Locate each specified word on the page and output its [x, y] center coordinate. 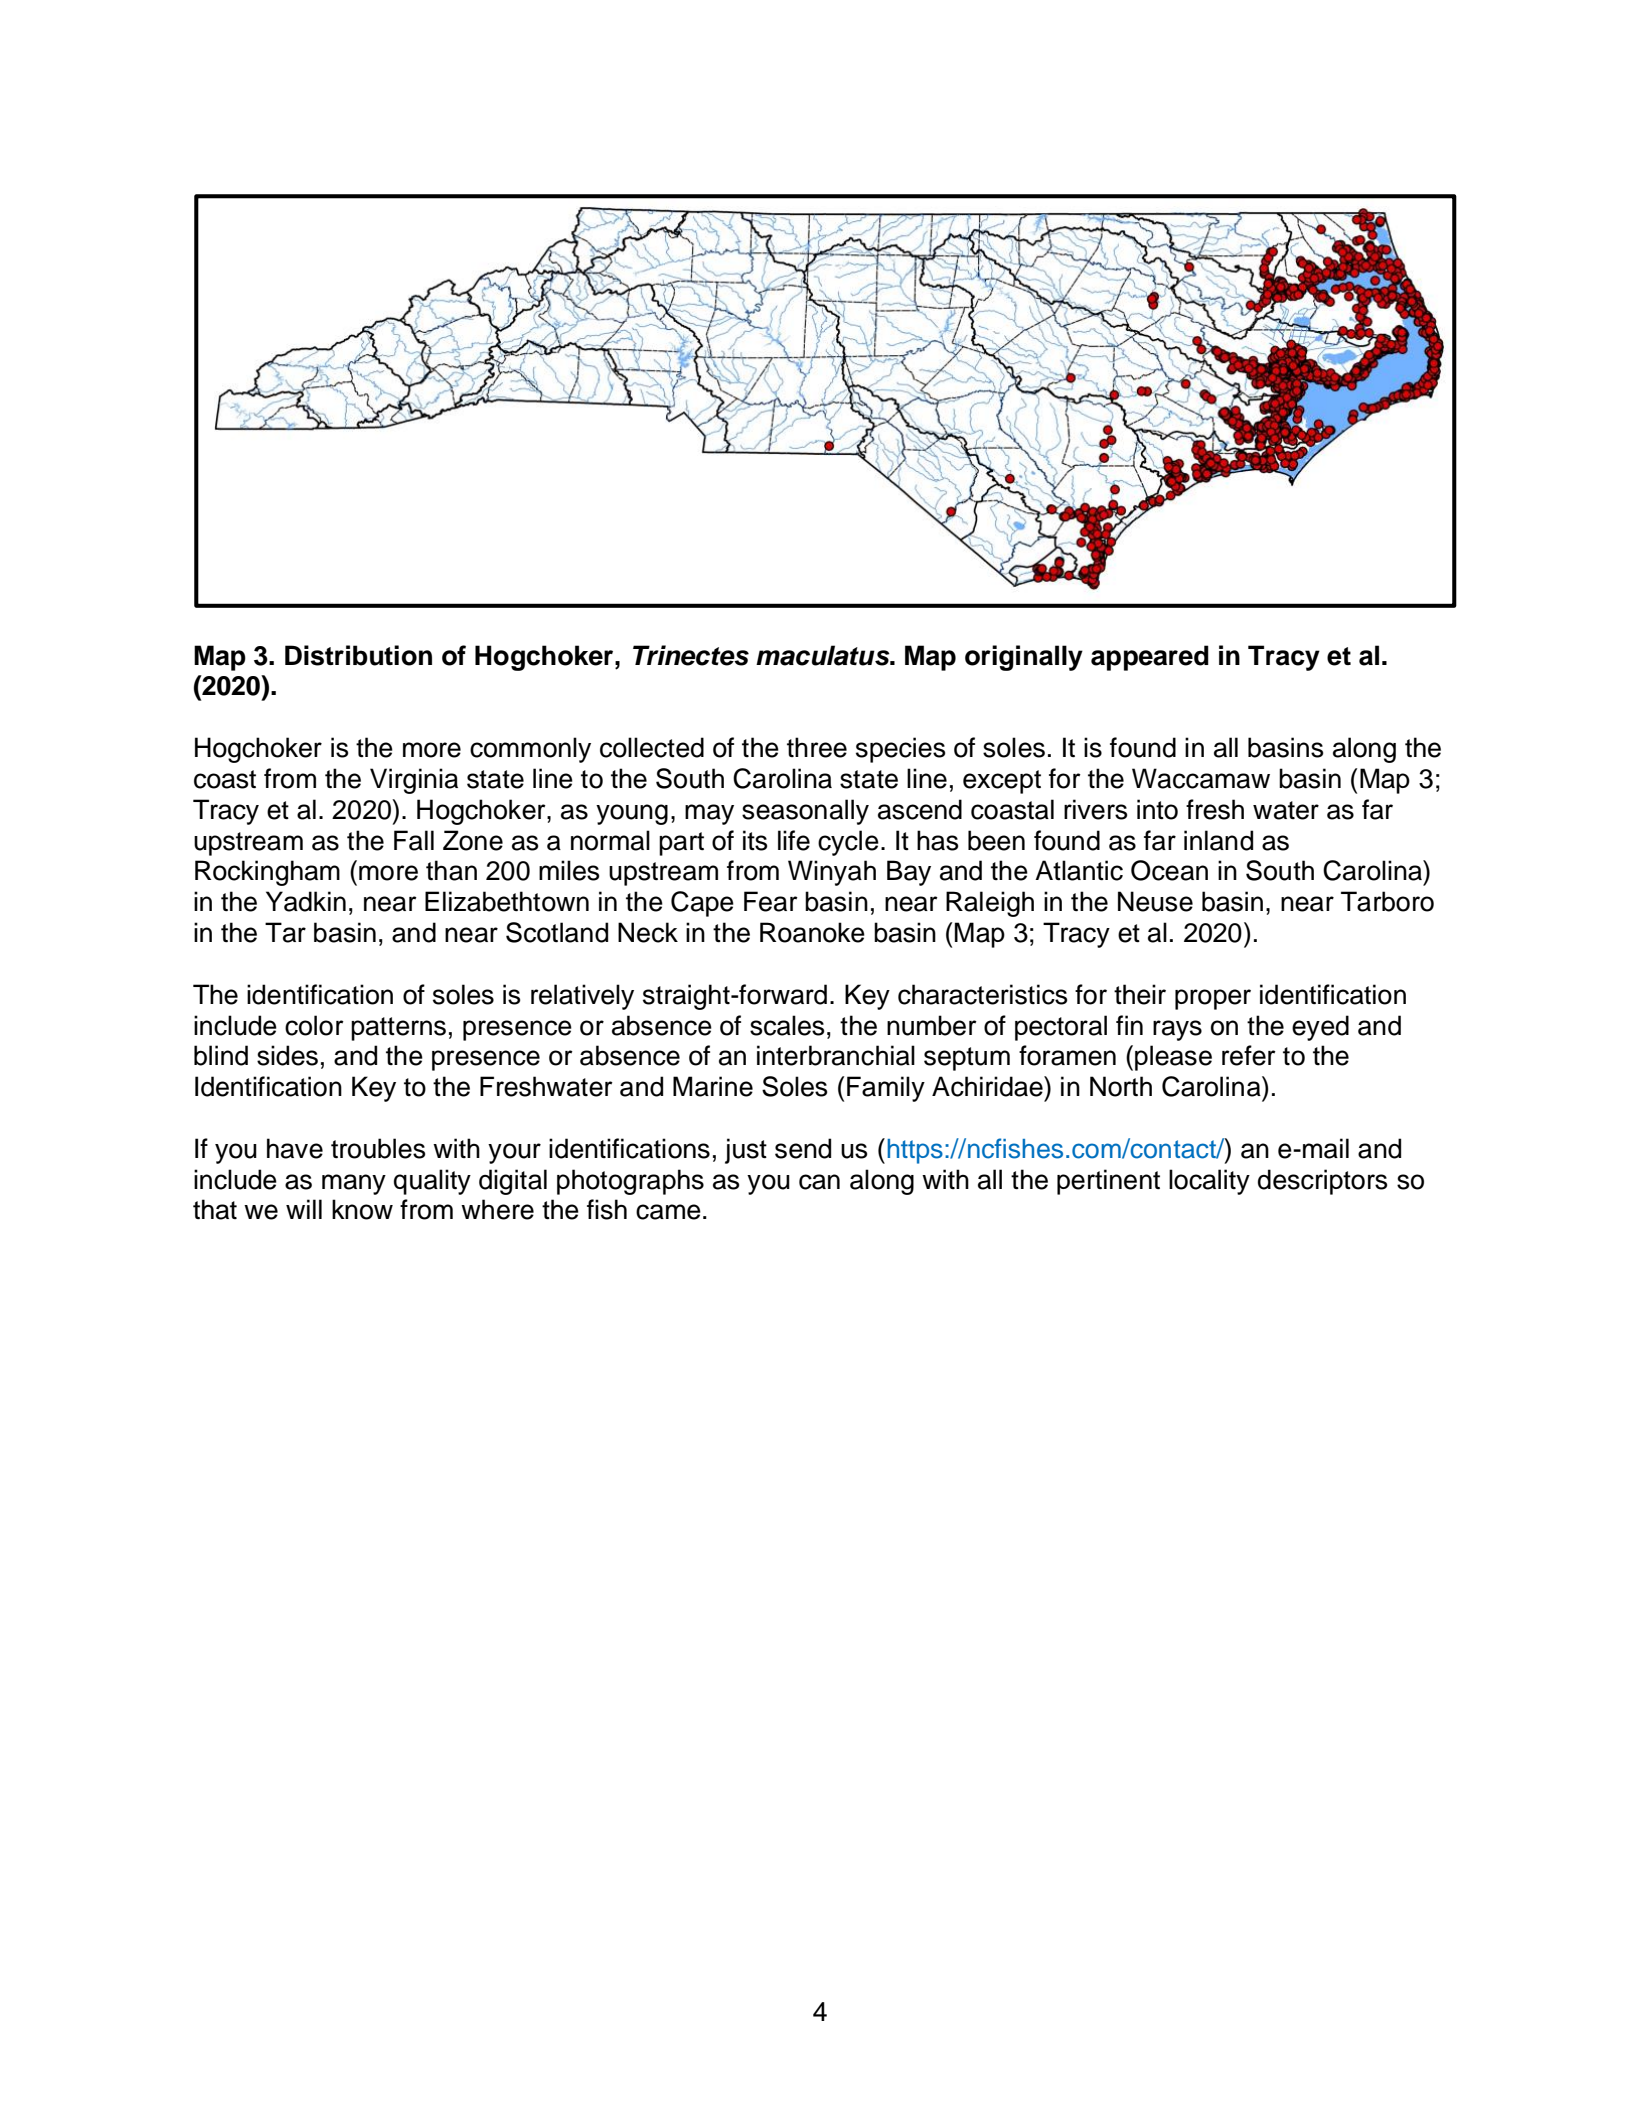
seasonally [805, 812]
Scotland [557, 932]
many [354, 1184]
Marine [713, 1086]
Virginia [414, 781]
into [1157, 809]
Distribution [358, 655]
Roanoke [812, 932]
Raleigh [990, 904]
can [819, 1182]
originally [1024, 658]
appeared [1150, 658]
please [1173, 1058]
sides [287, 1055]
